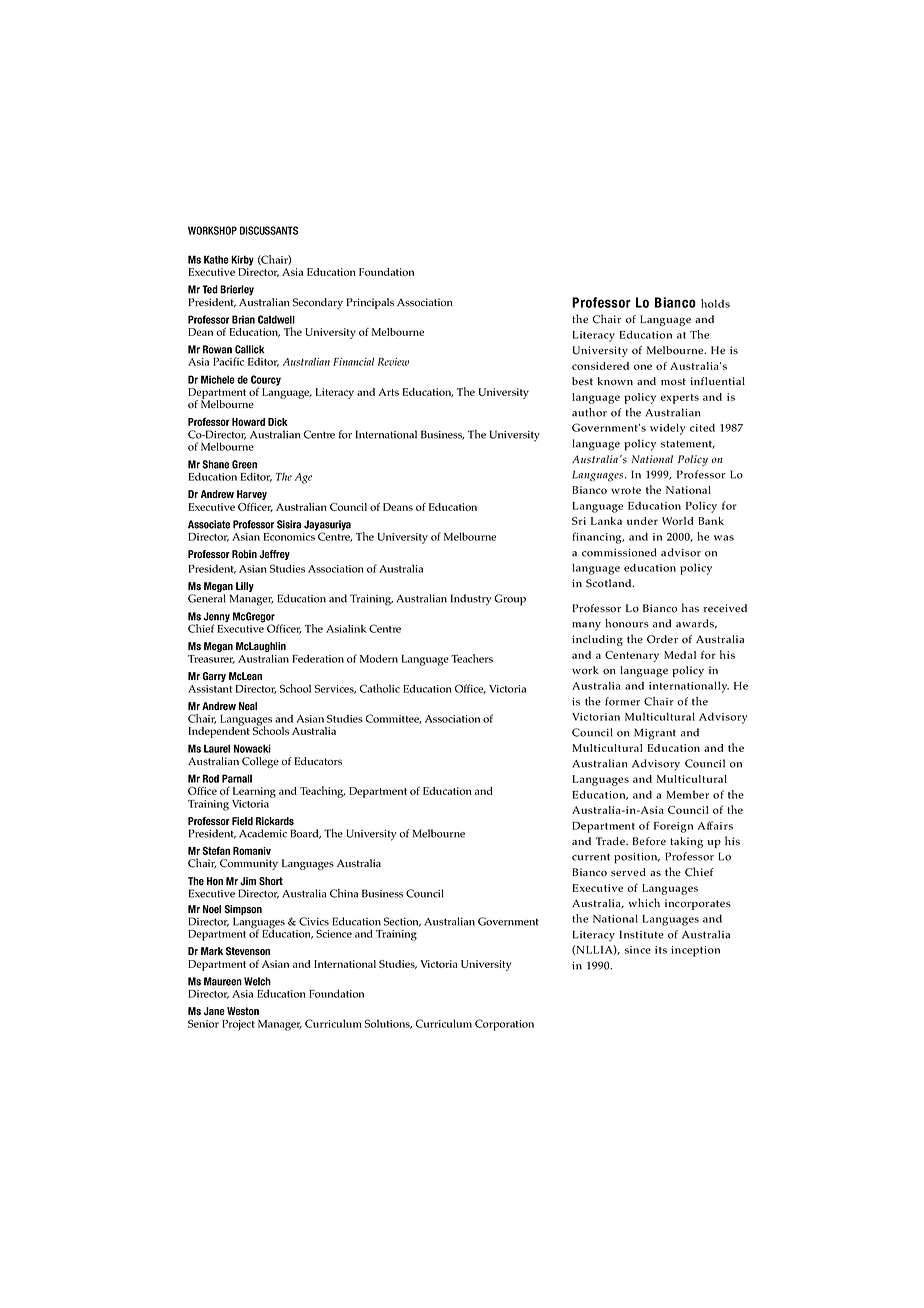  Describe the element at coordinates (661, 950) in the image. I see `its` at that location.
